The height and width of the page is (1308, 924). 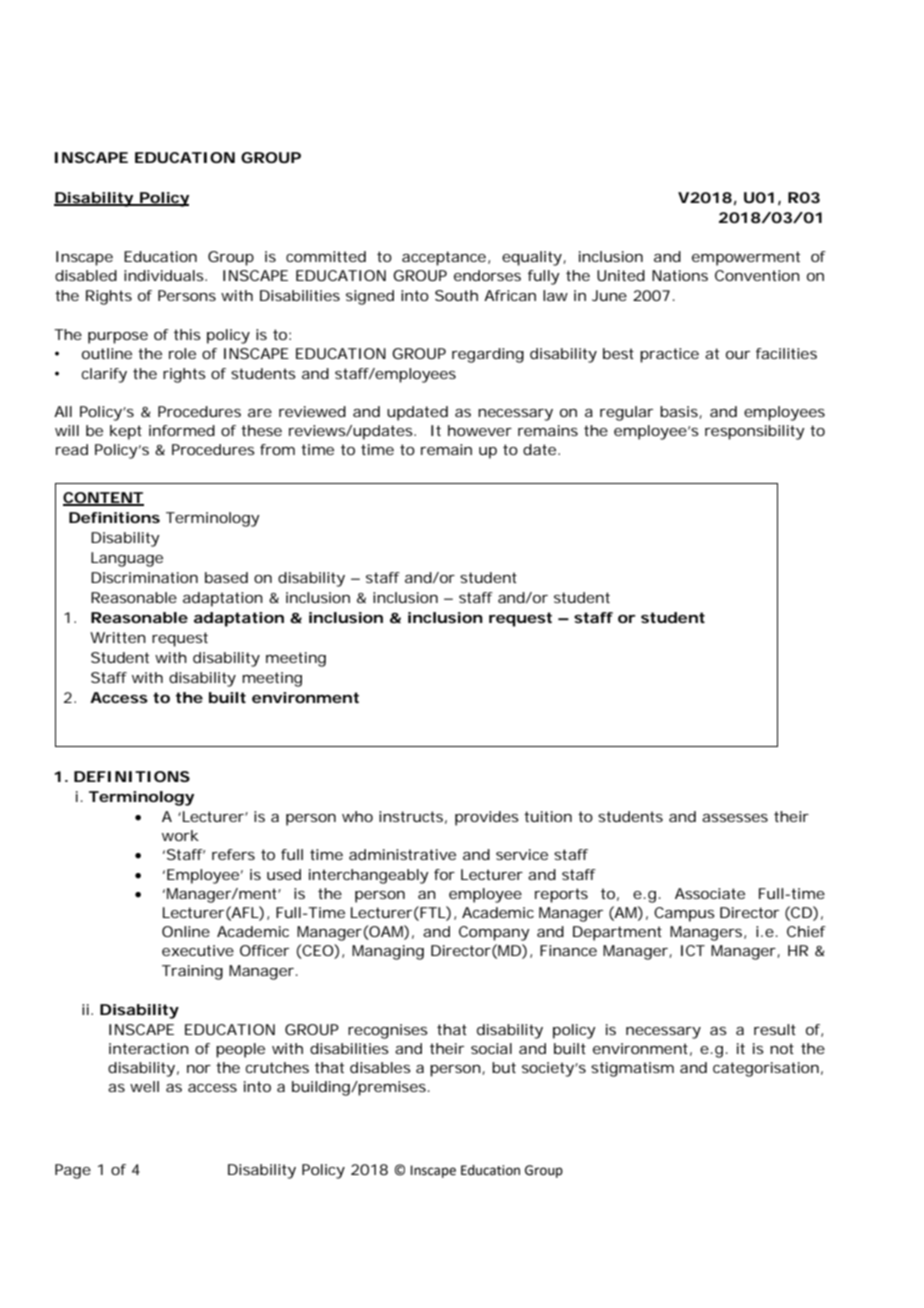 I want to click on administrative, so click(x=402, y=854).
